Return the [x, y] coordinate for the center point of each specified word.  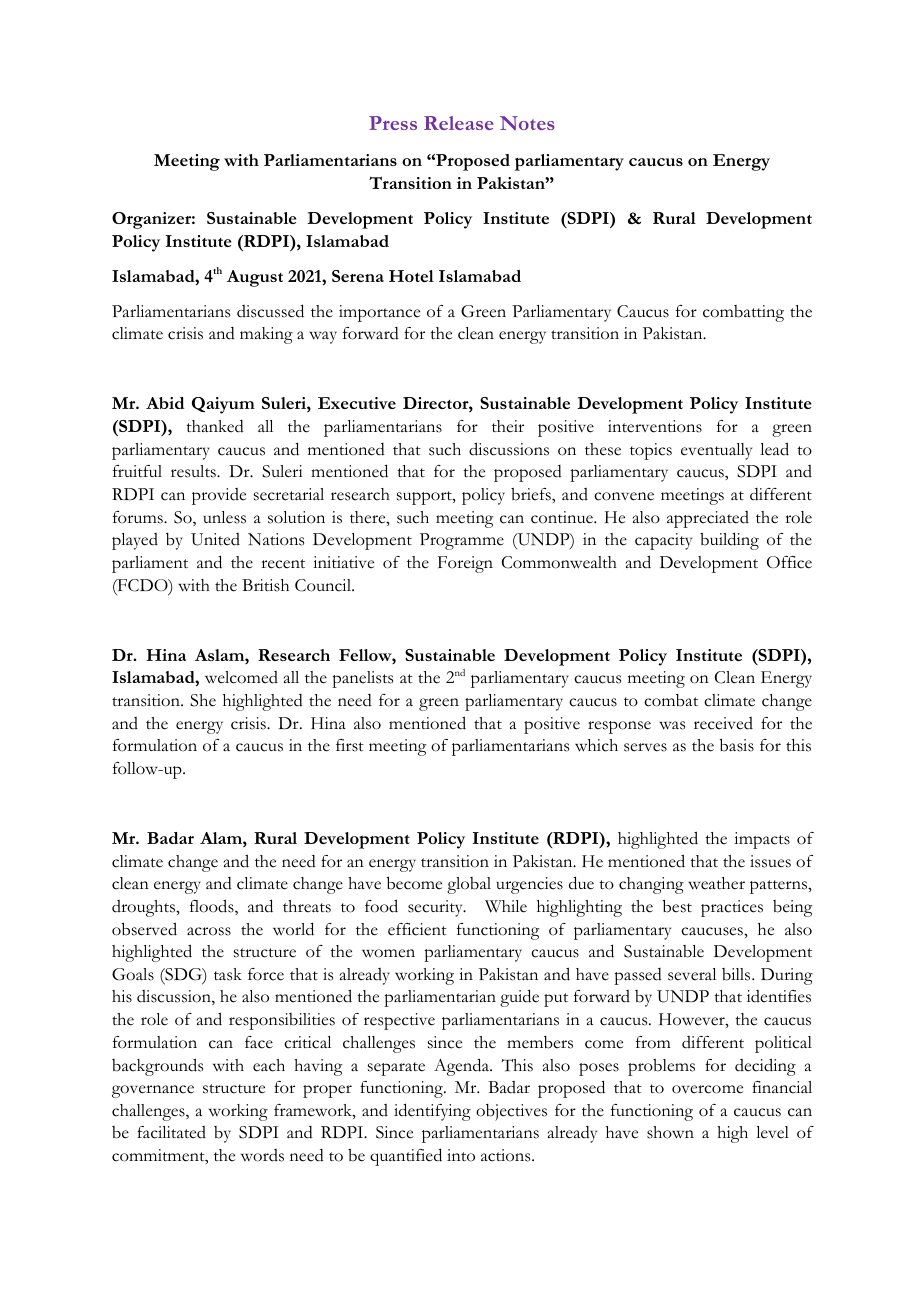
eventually [716, 451]
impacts [762, 840]
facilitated [171, 1132]
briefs [532, 494]
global [469, 885]
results [194, 471]
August [255, 278]
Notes [527, 123]
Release [458, 123]
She [203, 700]
